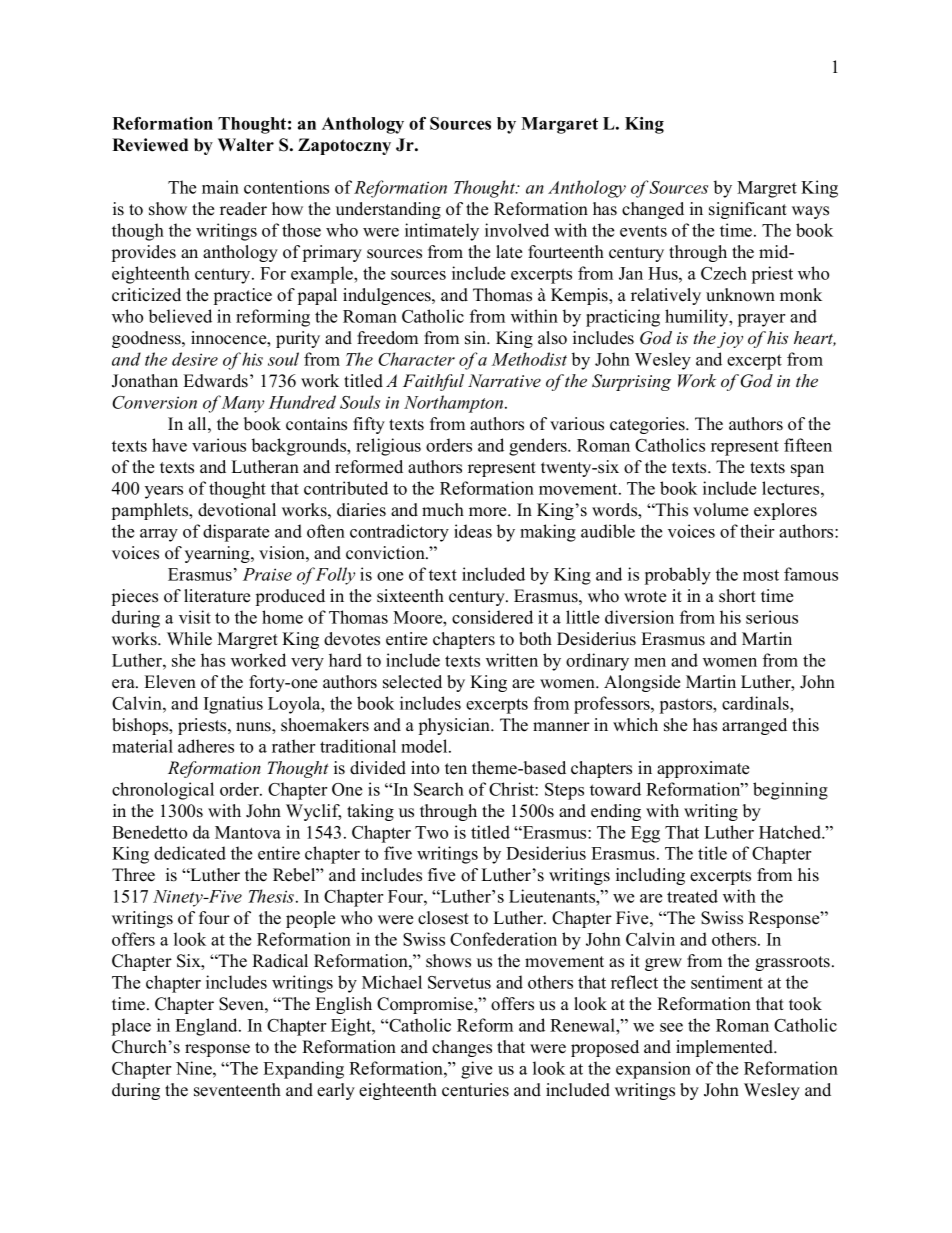 This document has height=1233, width=952. I want to click on Margaret, so click(559, 125).
